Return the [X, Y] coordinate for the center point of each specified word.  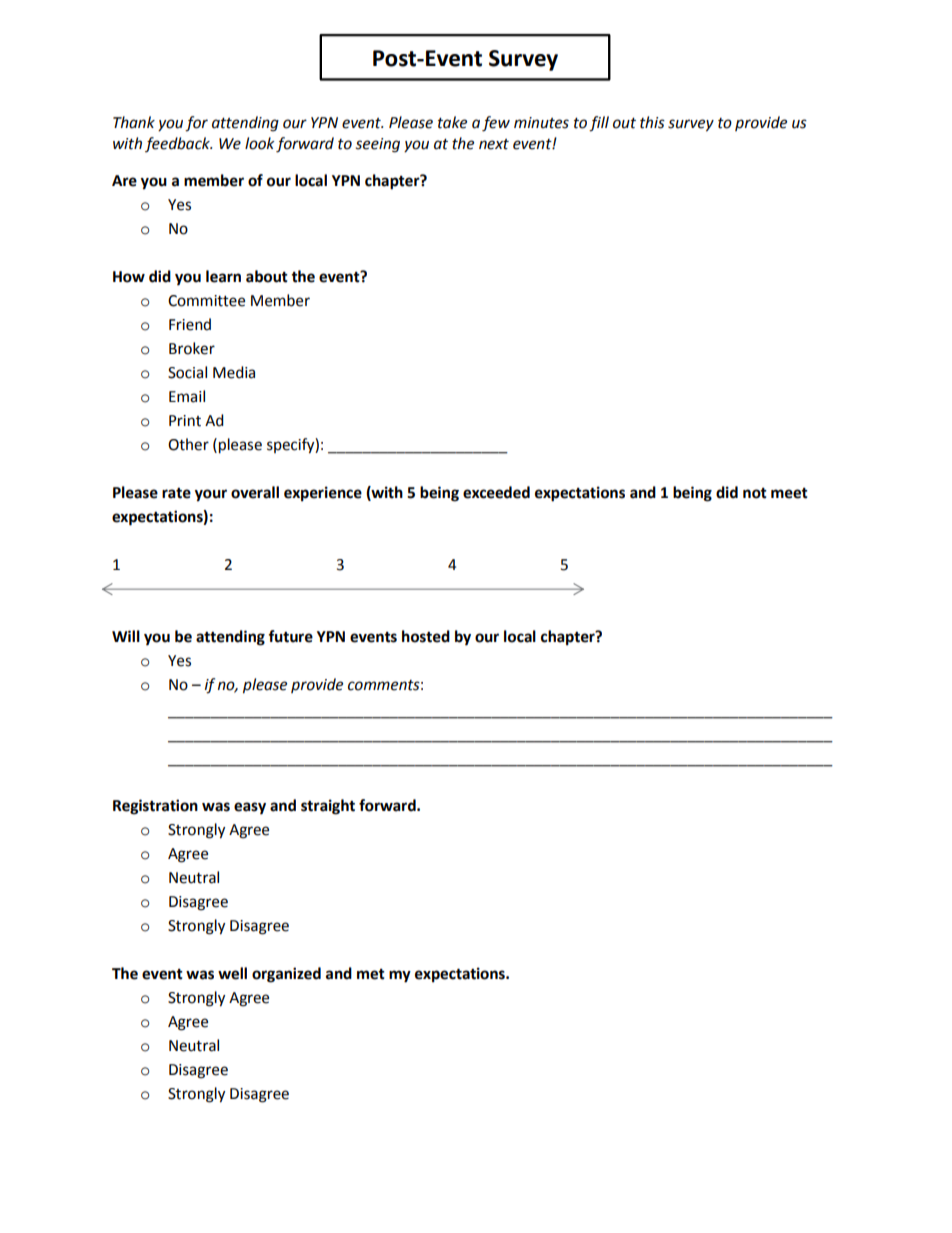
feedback [178, 144]
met [371, 974]
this [652, 122]
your [211, 495]
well [232, 973]
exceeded [496, 492]
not [755, 493]
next [494, 144]
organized [286, 975]
